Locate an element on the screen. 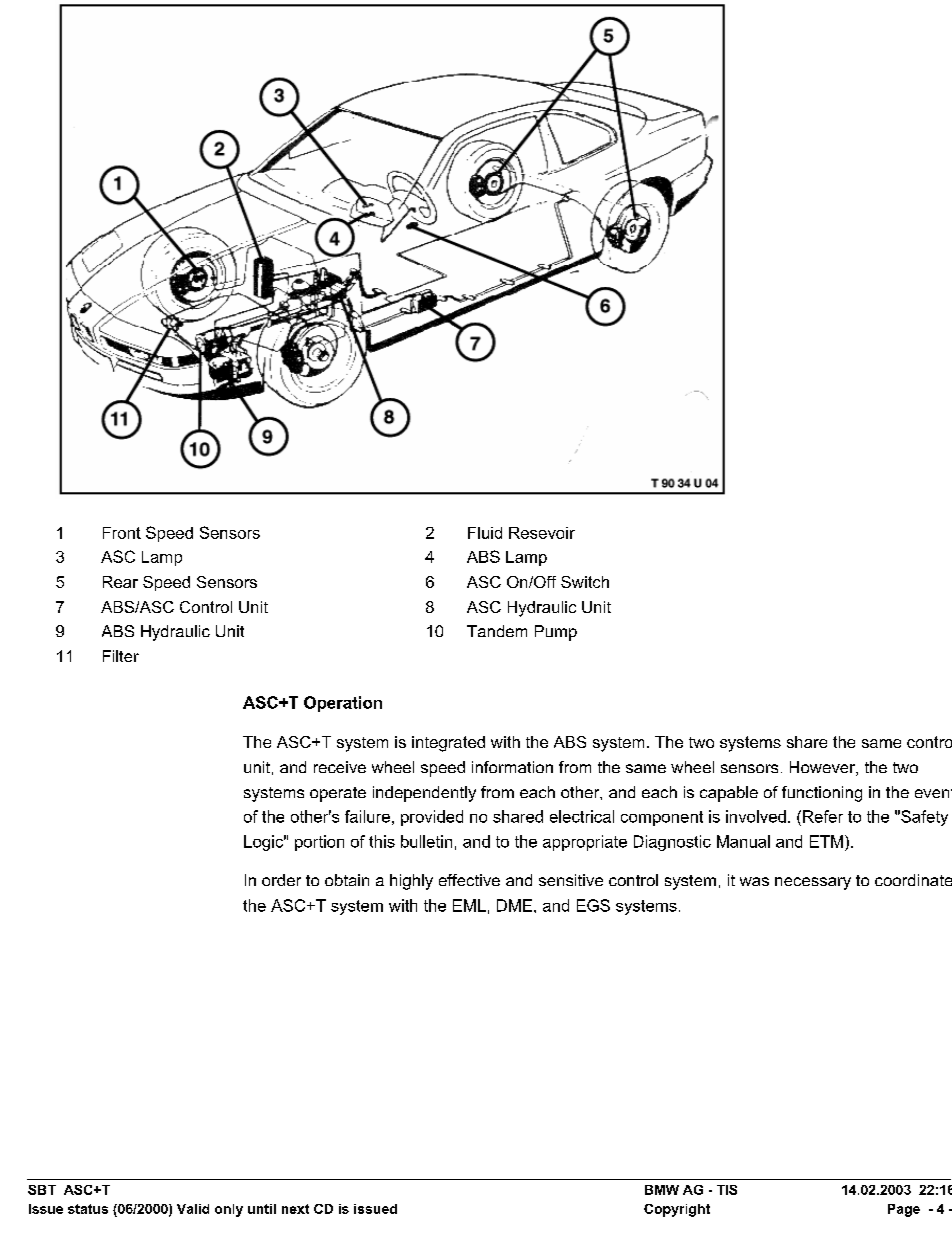 Image resolution: width=952 pixels, height=1233 pixels. provided is located at coordinates (432, 818).
